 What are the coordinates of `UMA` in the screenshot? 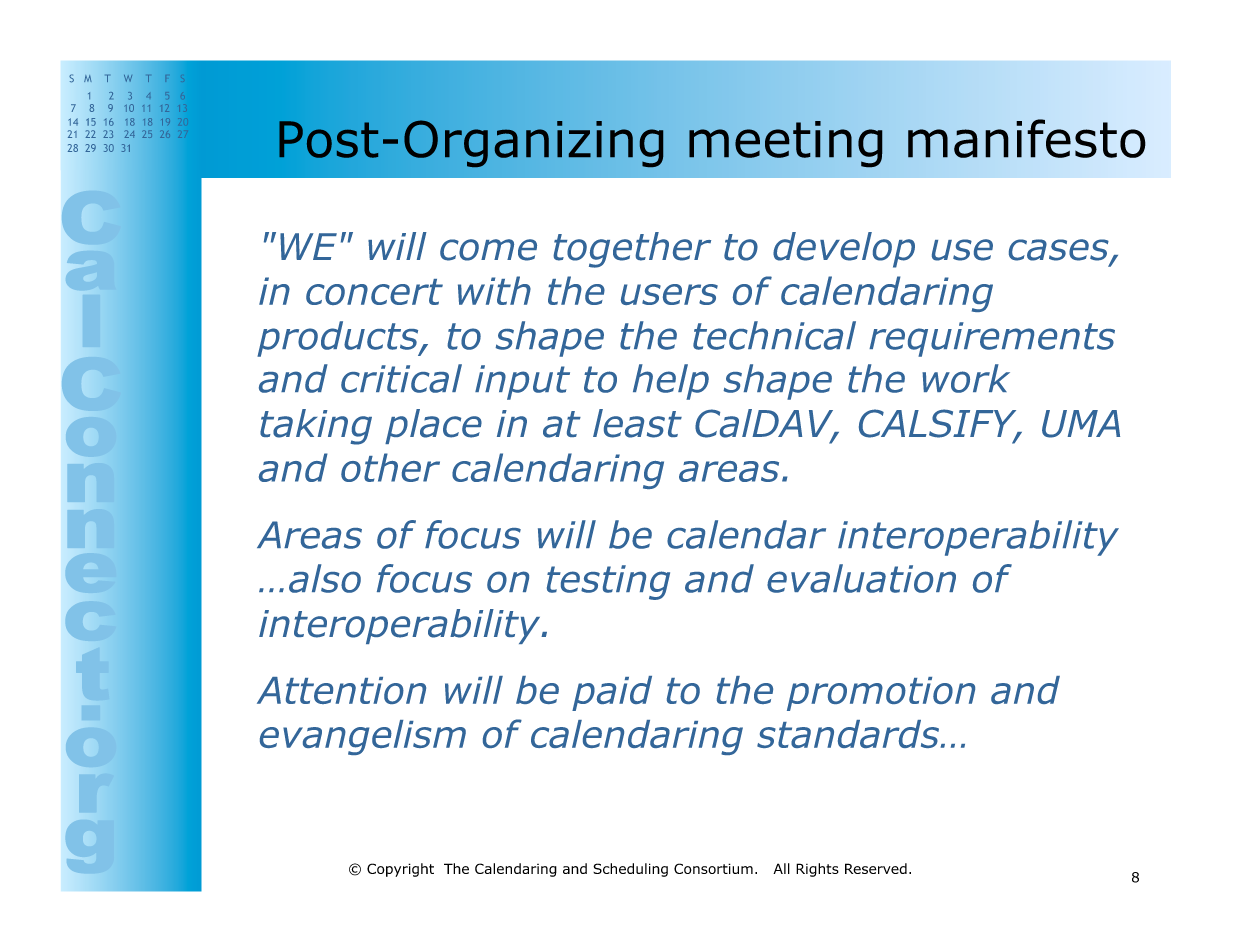 It's located at (1081, 424).
